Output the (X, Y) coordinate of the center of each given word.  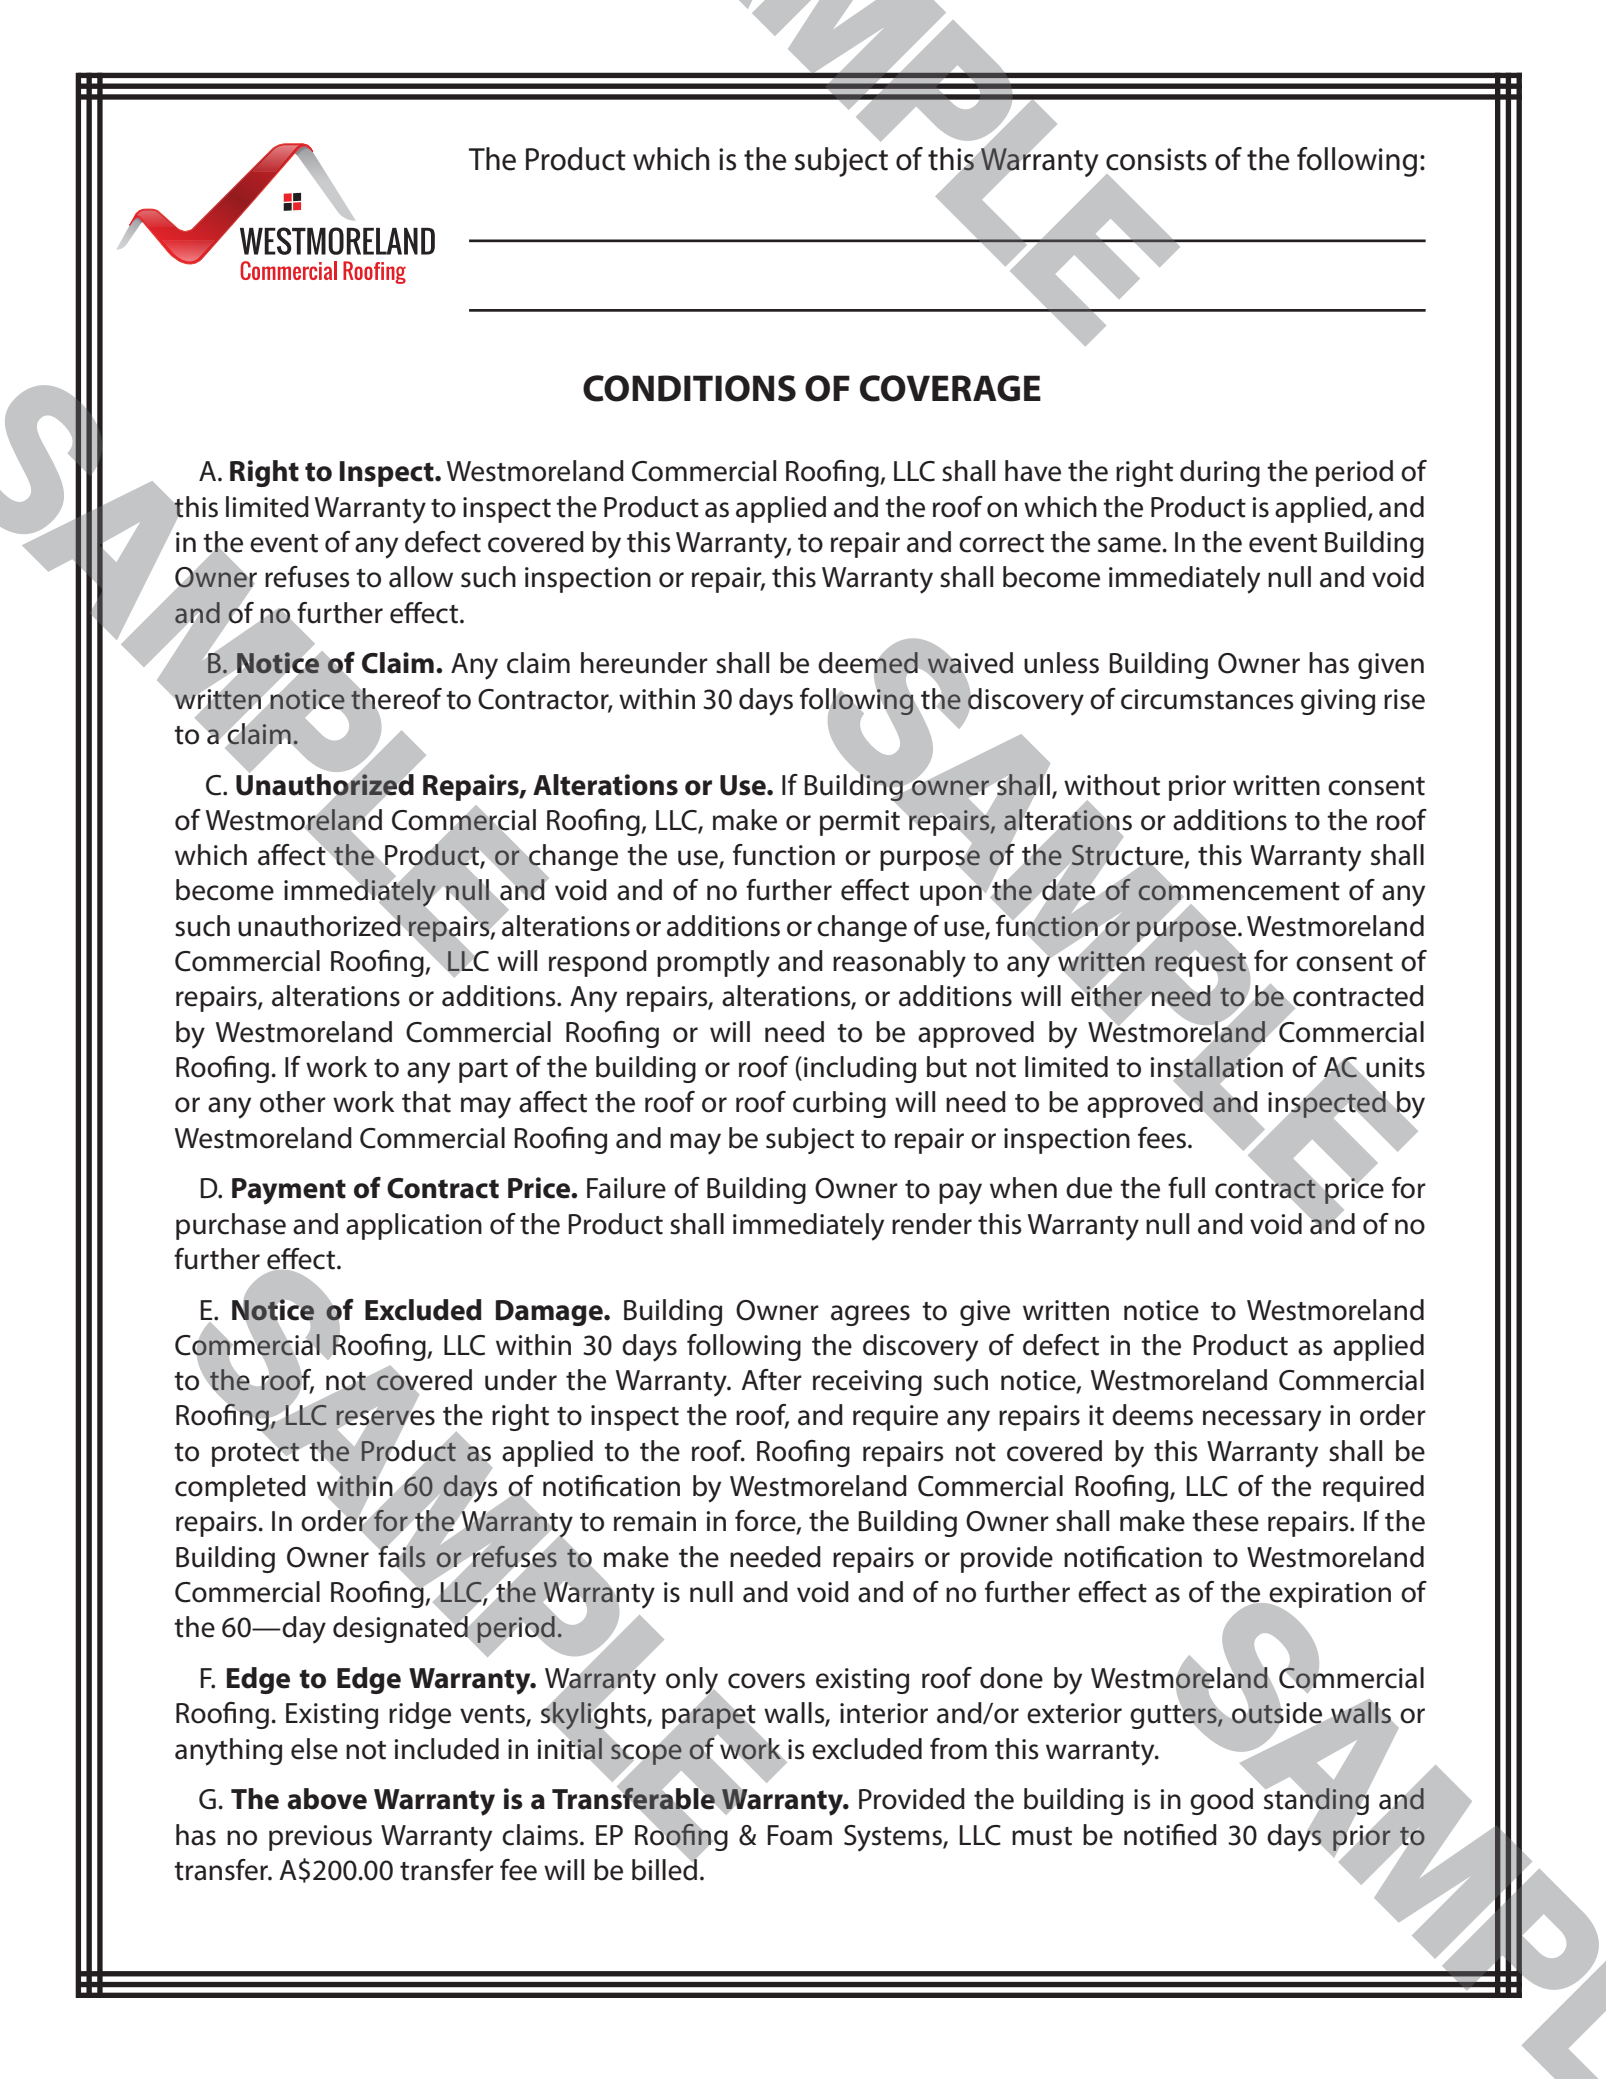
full (1186, 1188)
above (327, 1799)
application (414, 1226)
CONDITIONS (689, 388)
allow (421, 577)
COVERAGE (950, 388)
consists (1156, 159)
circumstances (1207, 699)
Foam (799, 1835)
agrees (870, 1315)
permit (861, 822)
